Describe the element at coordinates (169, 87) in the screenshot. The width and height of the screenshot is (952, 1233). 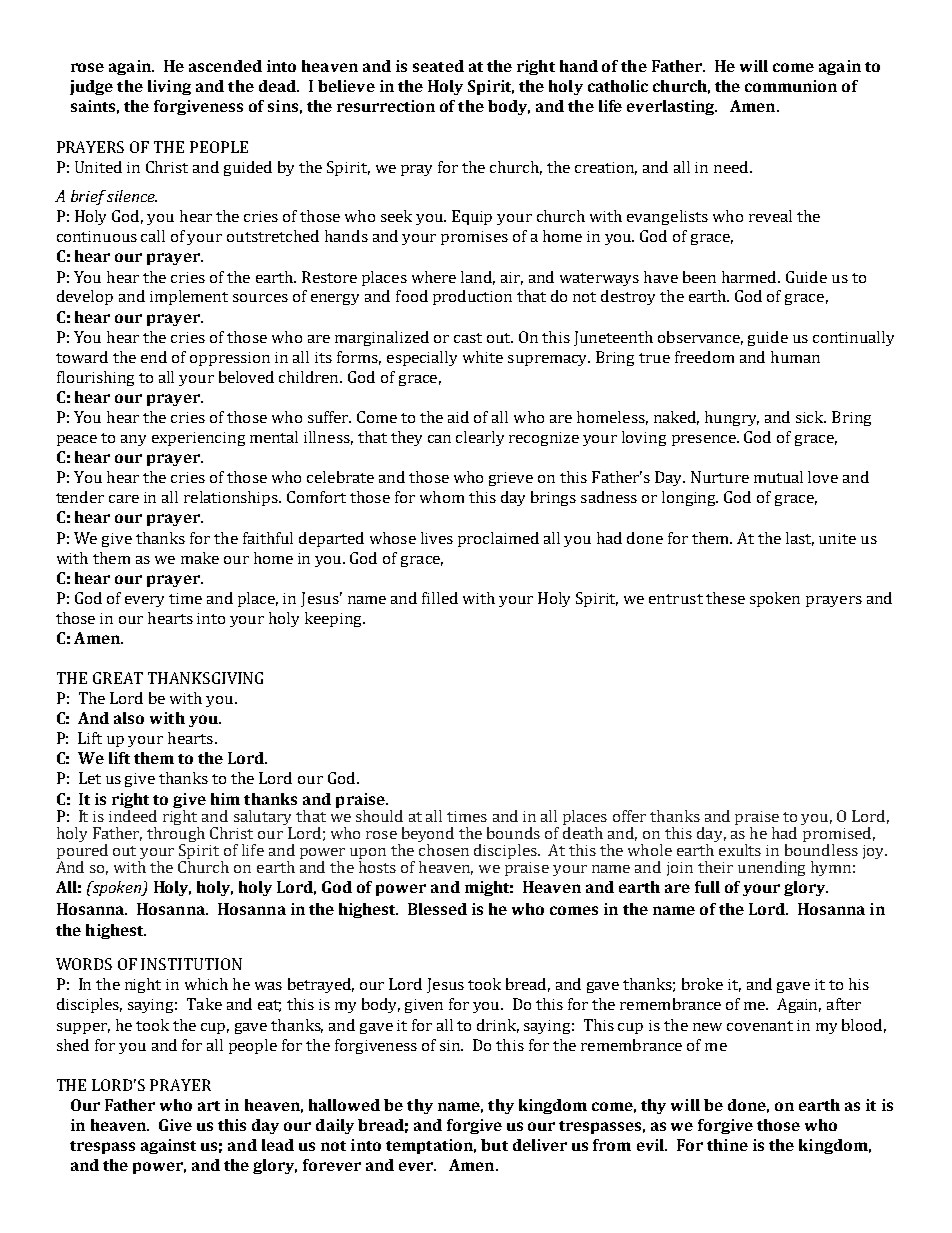
I see `living` at that location.
